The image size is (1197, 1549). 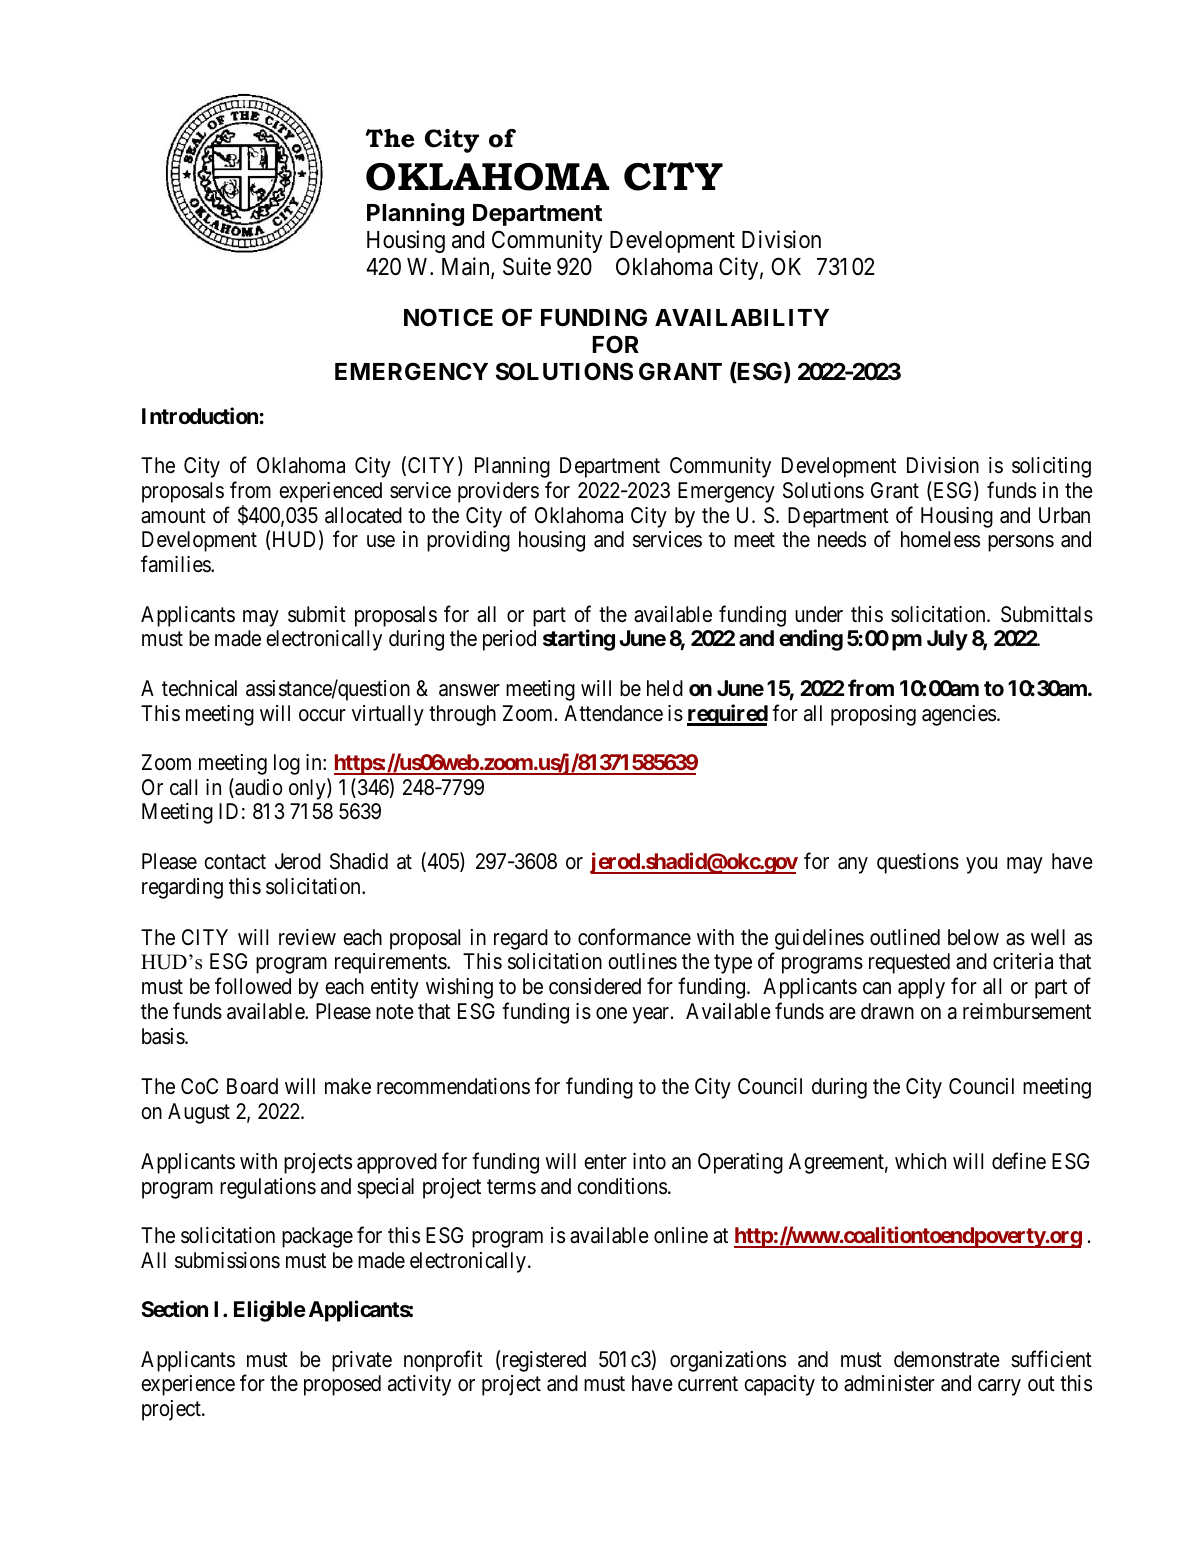 What do you see at coordinates (448, 317) in the image?
I see `NOTICE` at bounding box center [448, 317].
